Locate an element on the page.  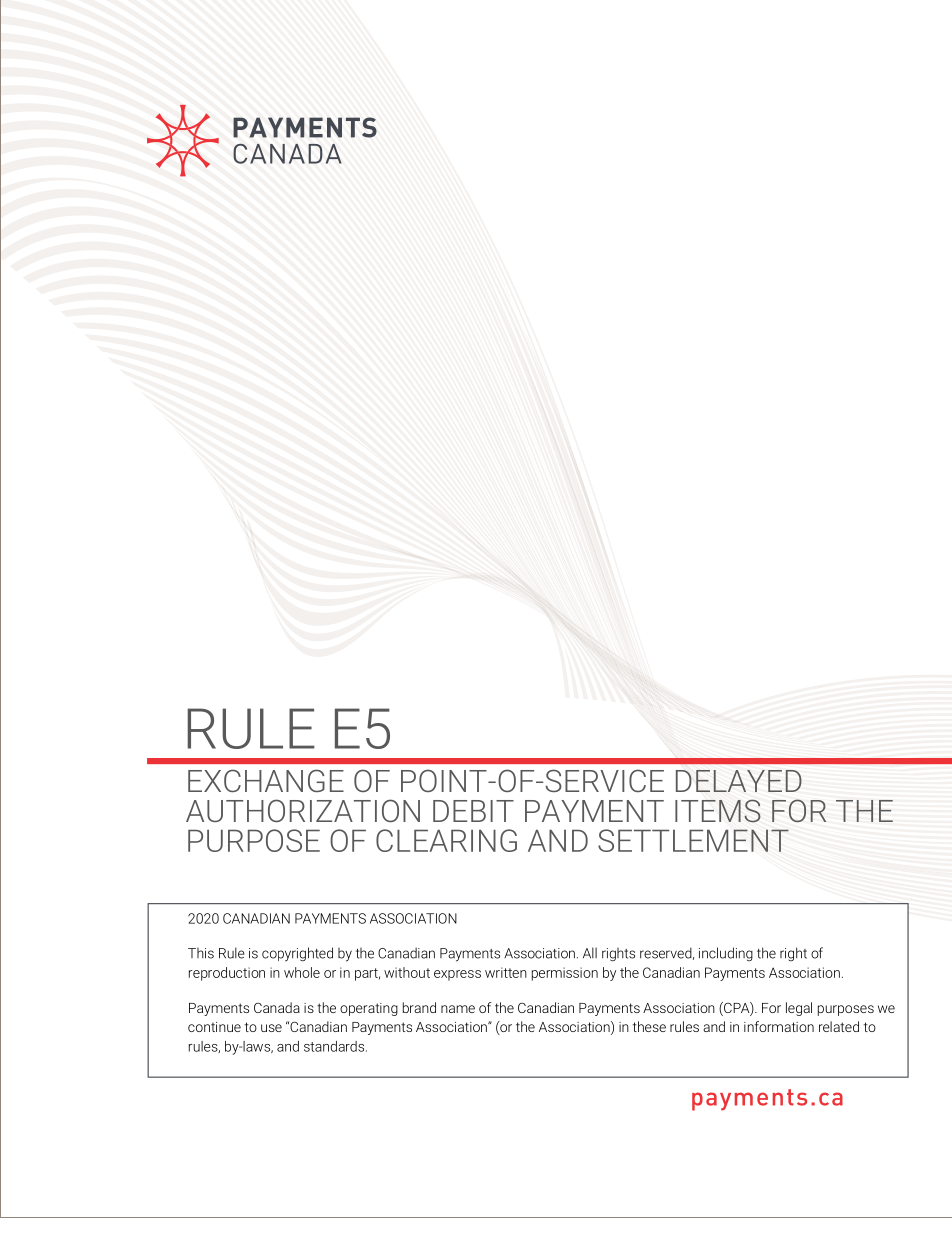
SETTLEMENT is located at coordinates (693, 840).
